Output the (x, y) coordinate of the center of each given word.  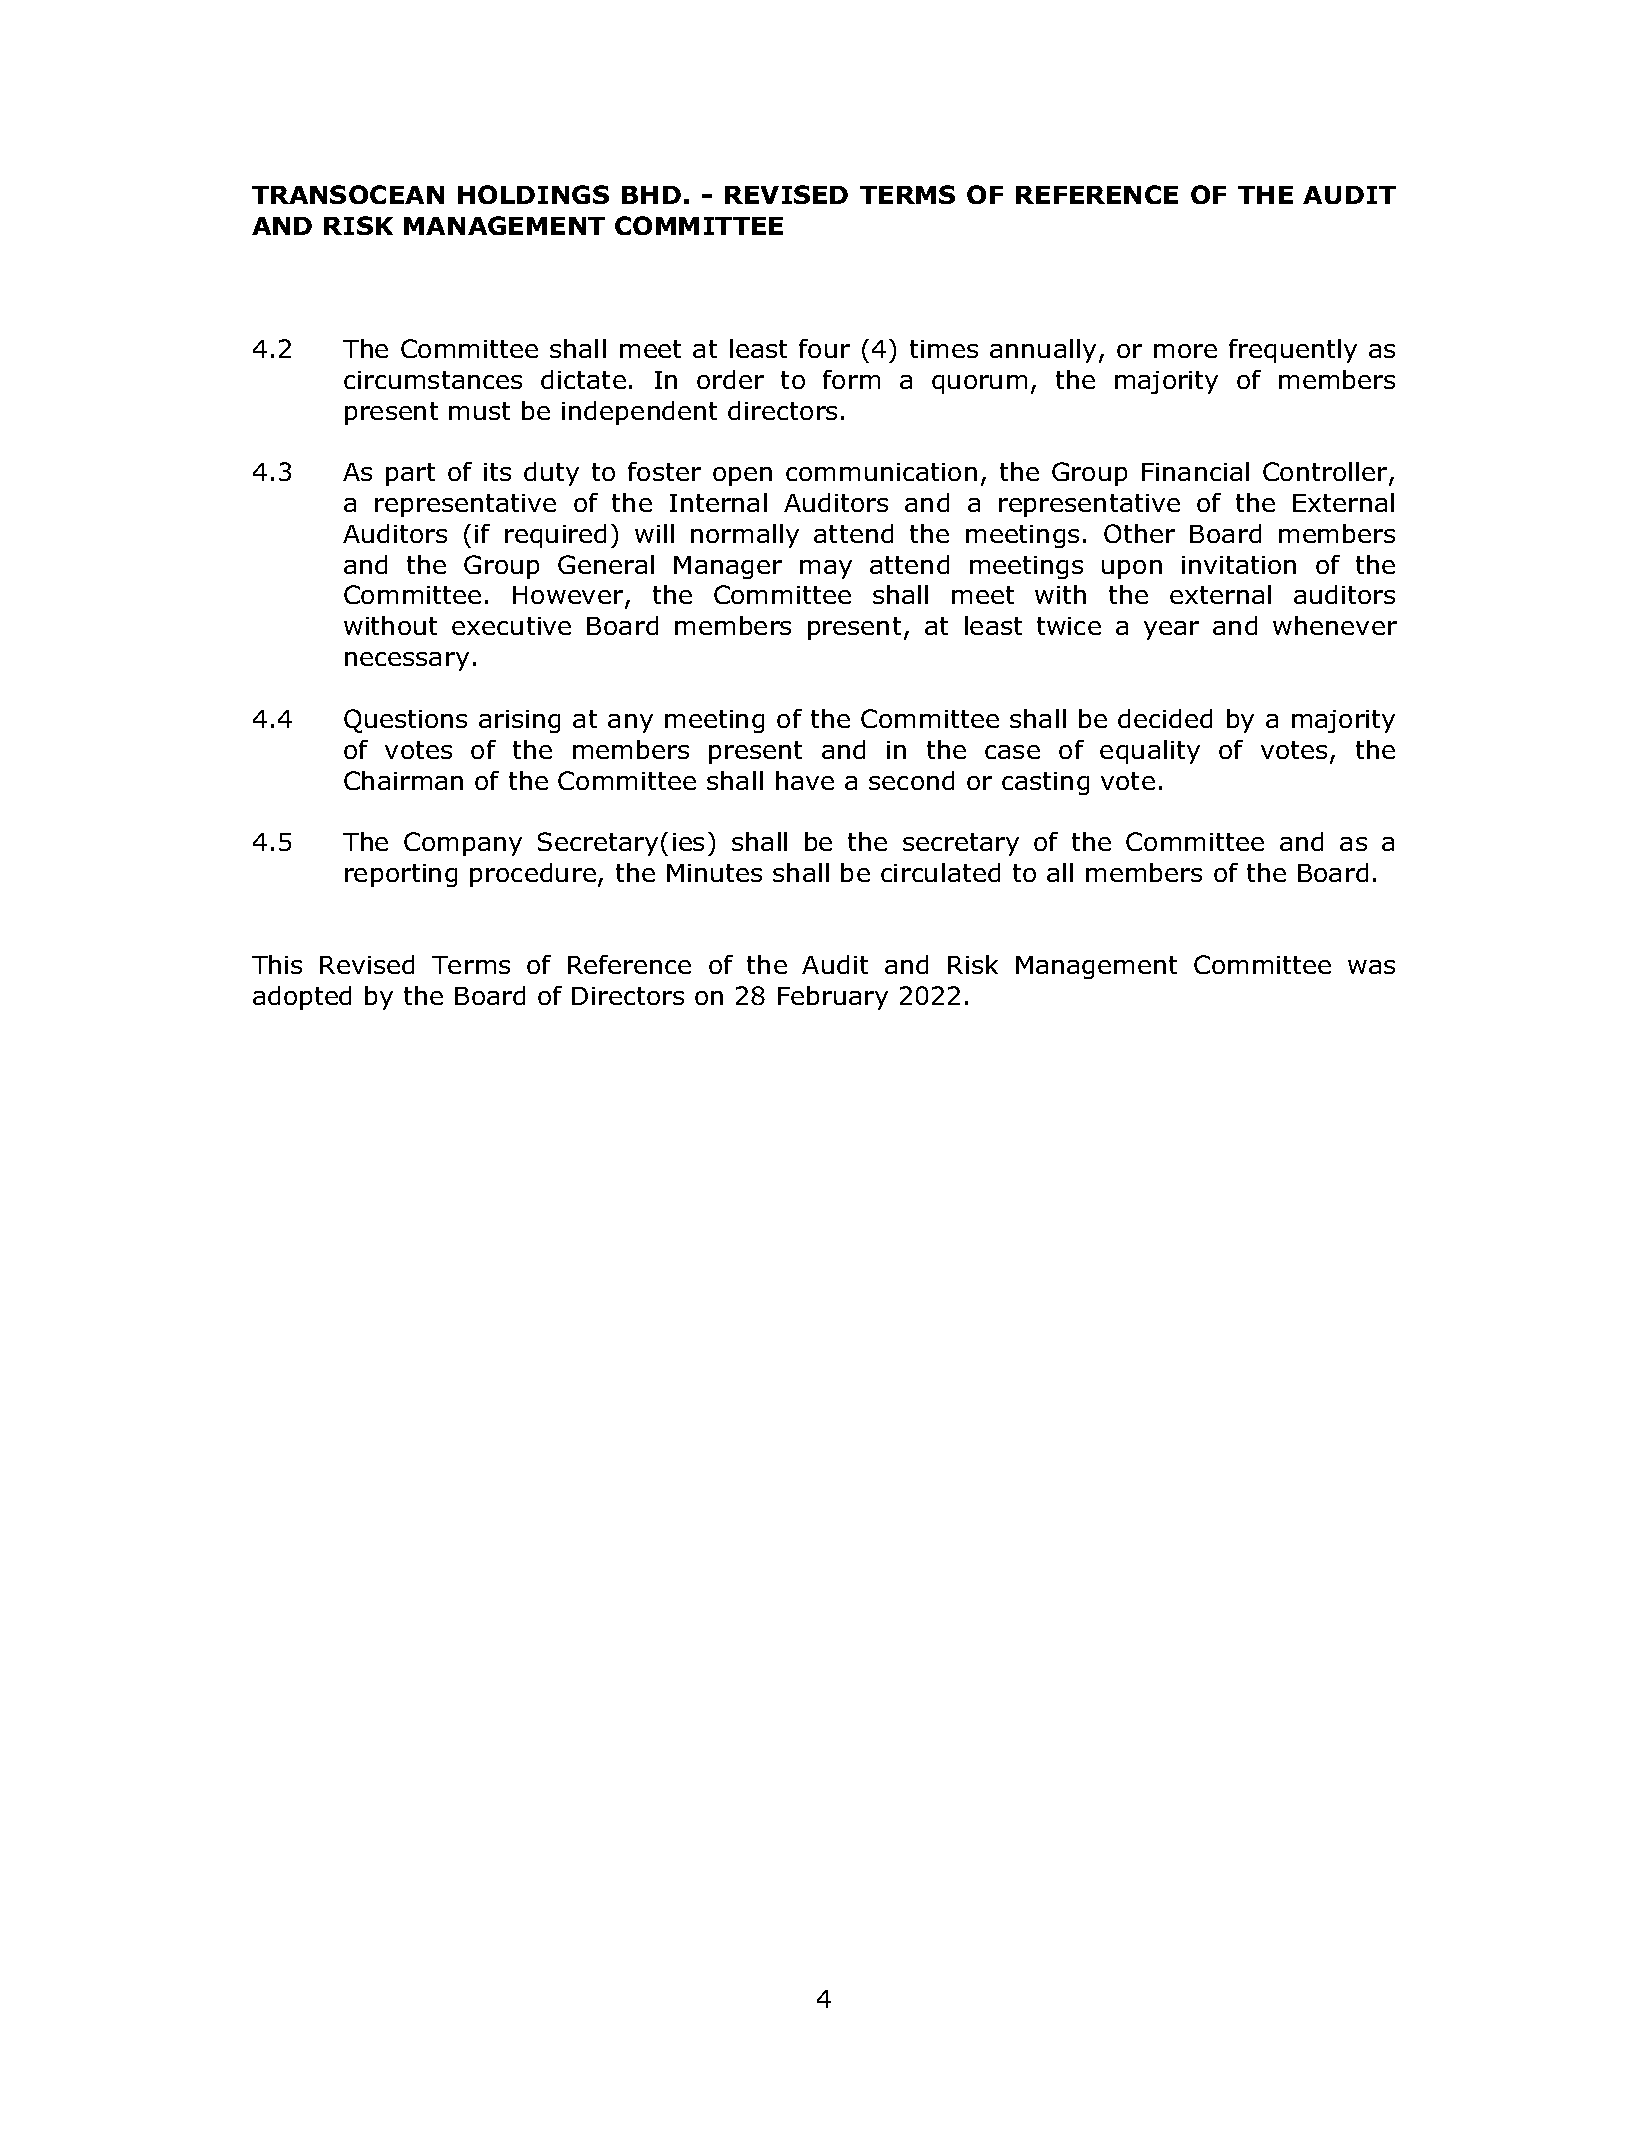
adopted (302, 998)
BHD (651, 195)
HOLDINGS (533, 194)
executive (511, 626)
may (826, 569)
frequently (1293, 351)
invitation (1239, 565)
